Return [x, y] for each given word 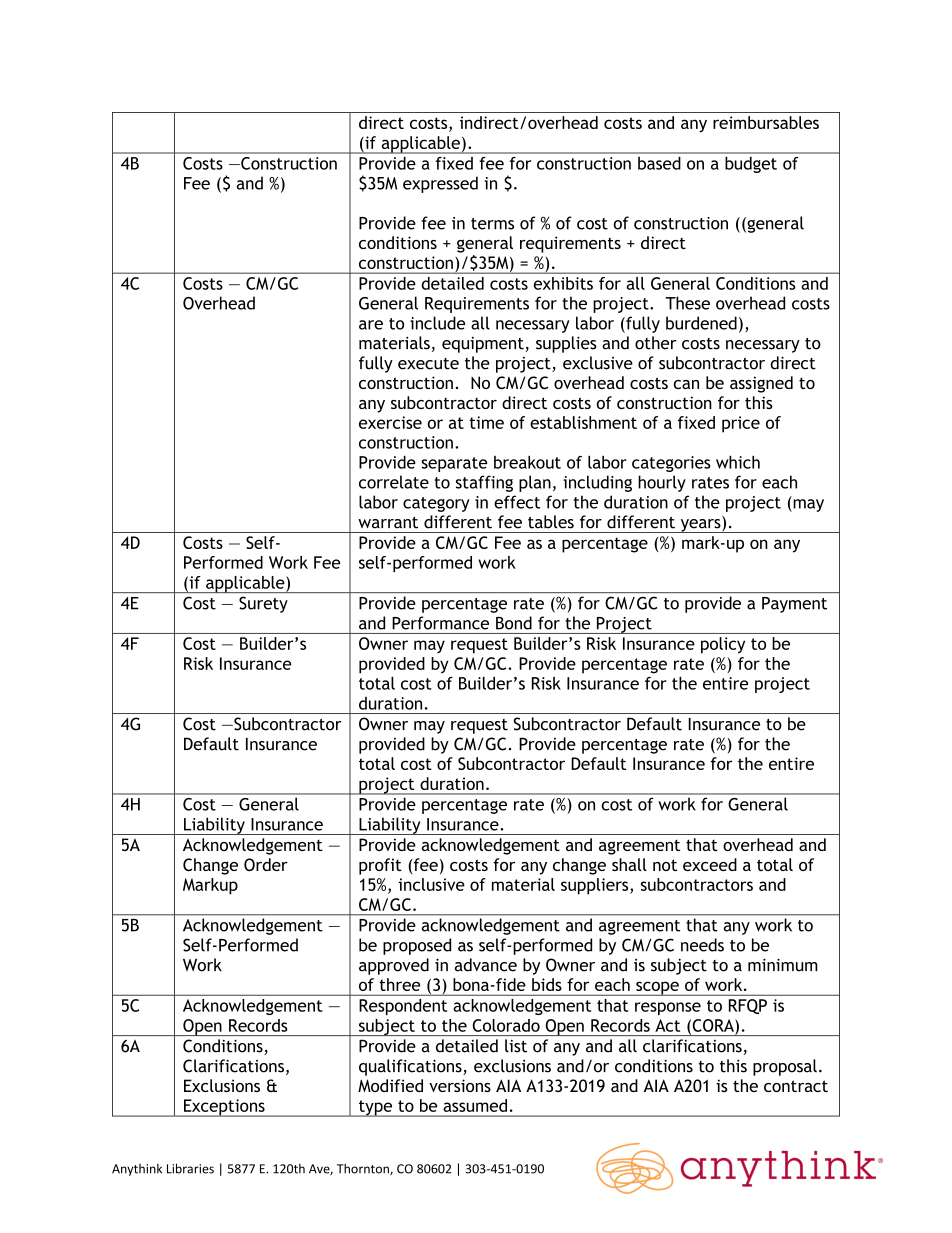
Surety [263, 605]
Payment [794, 605]
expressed [440, 184]
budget [751, 165]
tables [551, 522]
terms [492, 224]
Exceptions [224, 1108]
